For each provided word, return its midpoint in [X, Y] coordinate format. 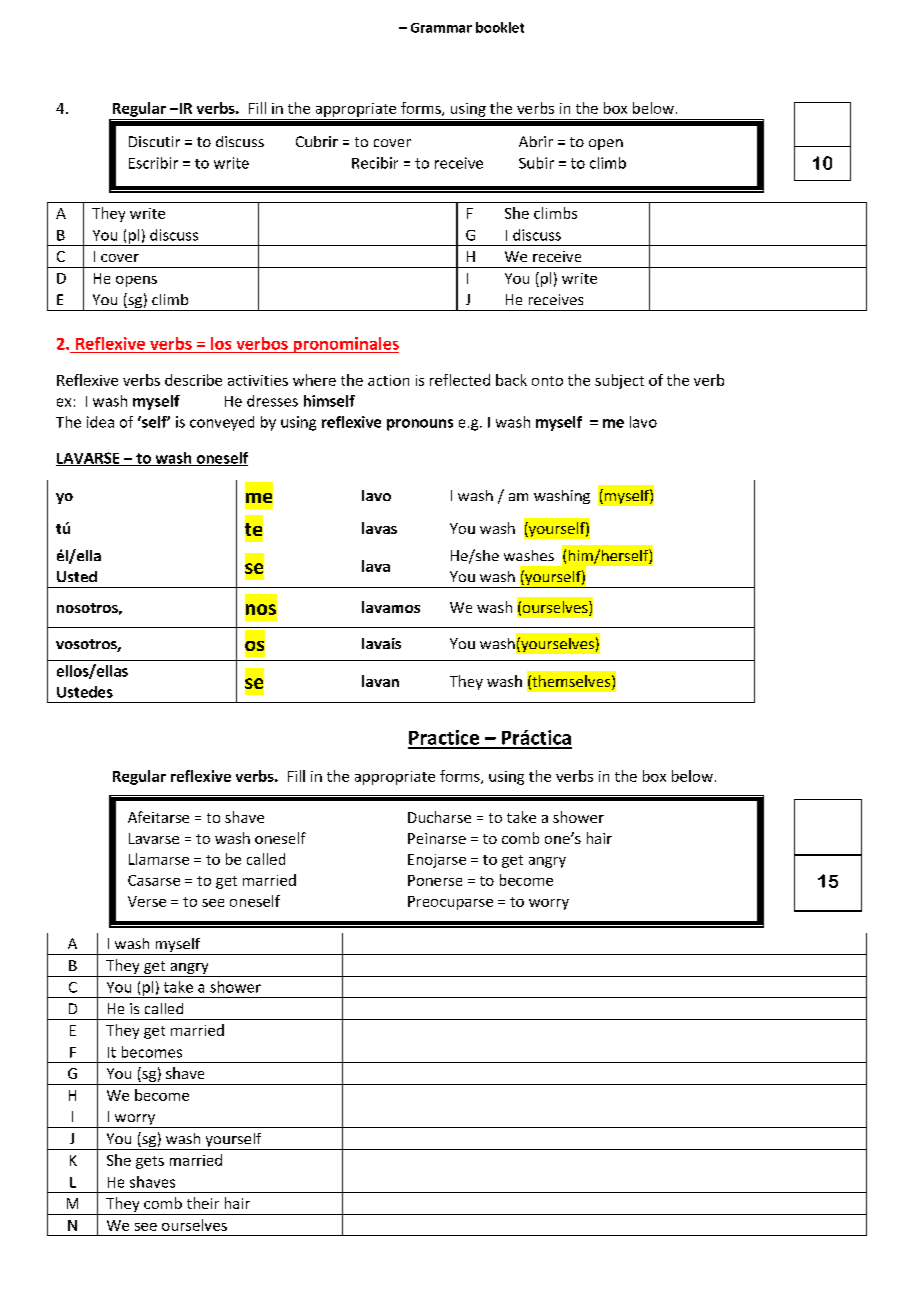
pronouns [420, 425]
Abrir [536, 141]
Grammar [441, 28]
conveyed [222, 423]
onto [547, 381]
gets [150, 1162]
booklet [500, 27]
